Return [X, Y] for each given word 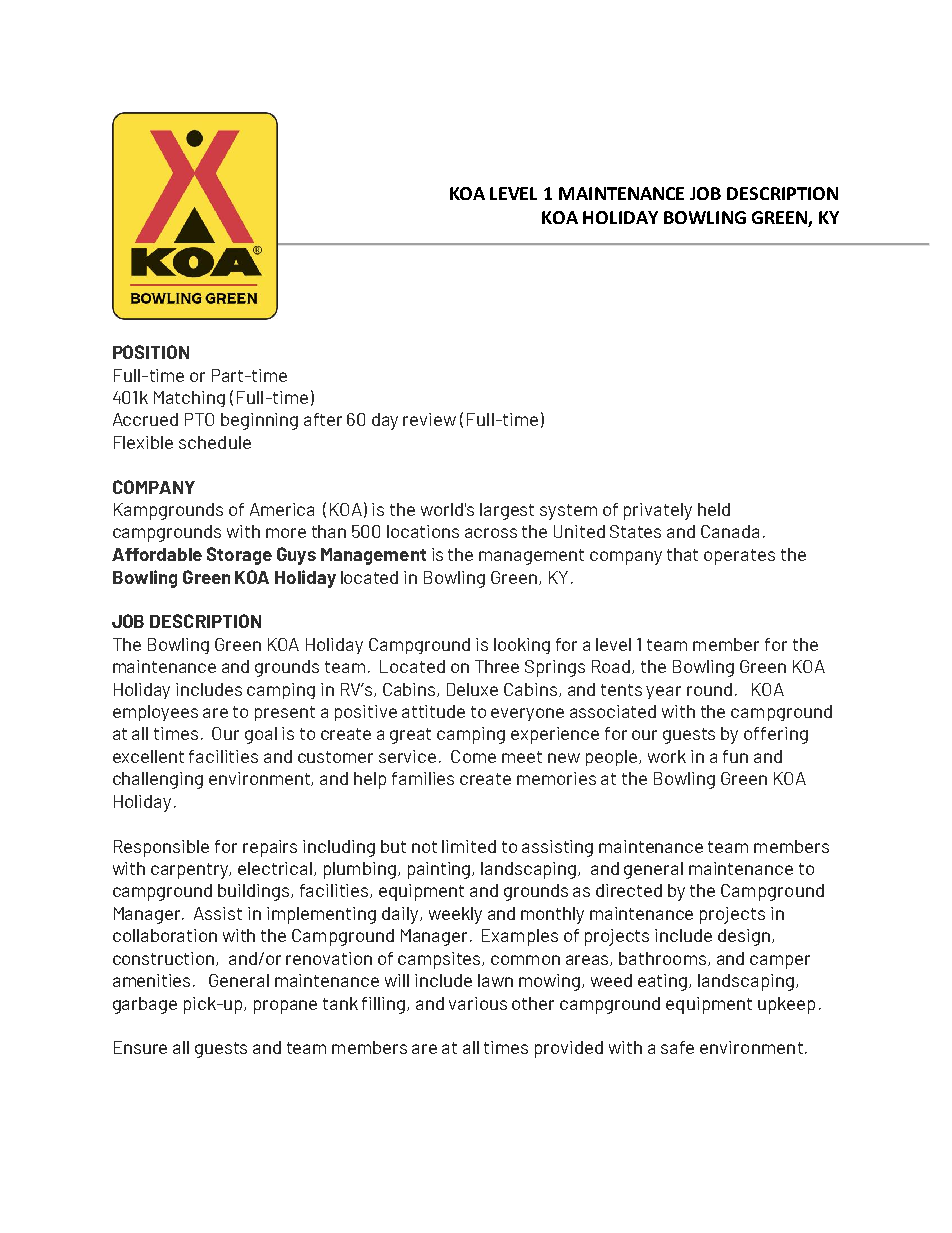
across [491, 533]
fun [735, 756]
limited [469, 846]
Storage [239, 556]
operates [739, 557]
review [429, 419]
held [714, 509]
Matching [189, 399]
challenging [158, 780]
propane [285, 1007]
